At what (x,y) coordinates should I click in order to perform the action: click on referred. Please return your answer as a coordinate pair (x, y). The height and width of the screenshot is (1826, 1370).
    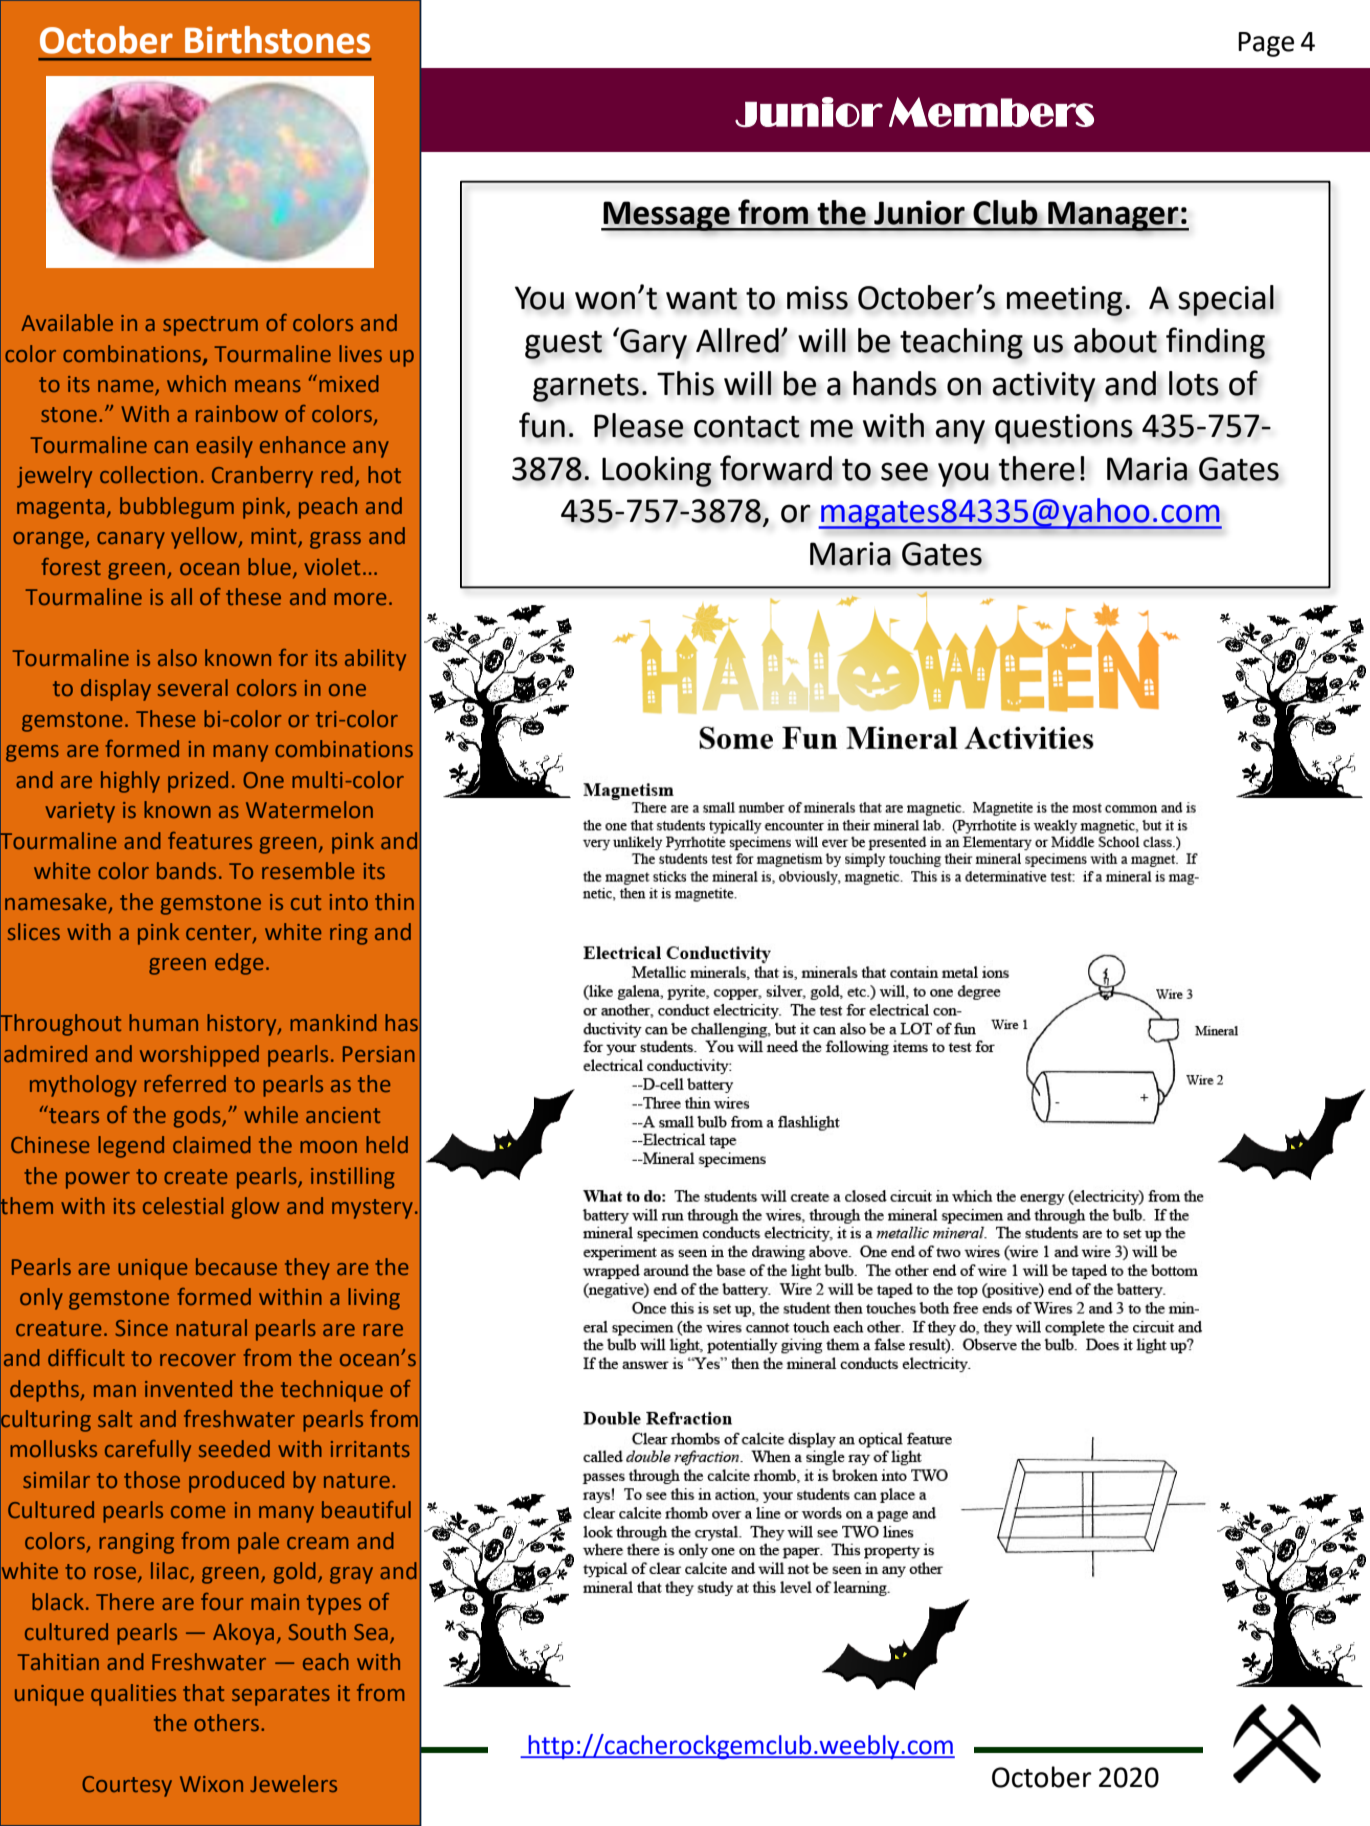
    Looking at the image, I should click on (185, 1083).
